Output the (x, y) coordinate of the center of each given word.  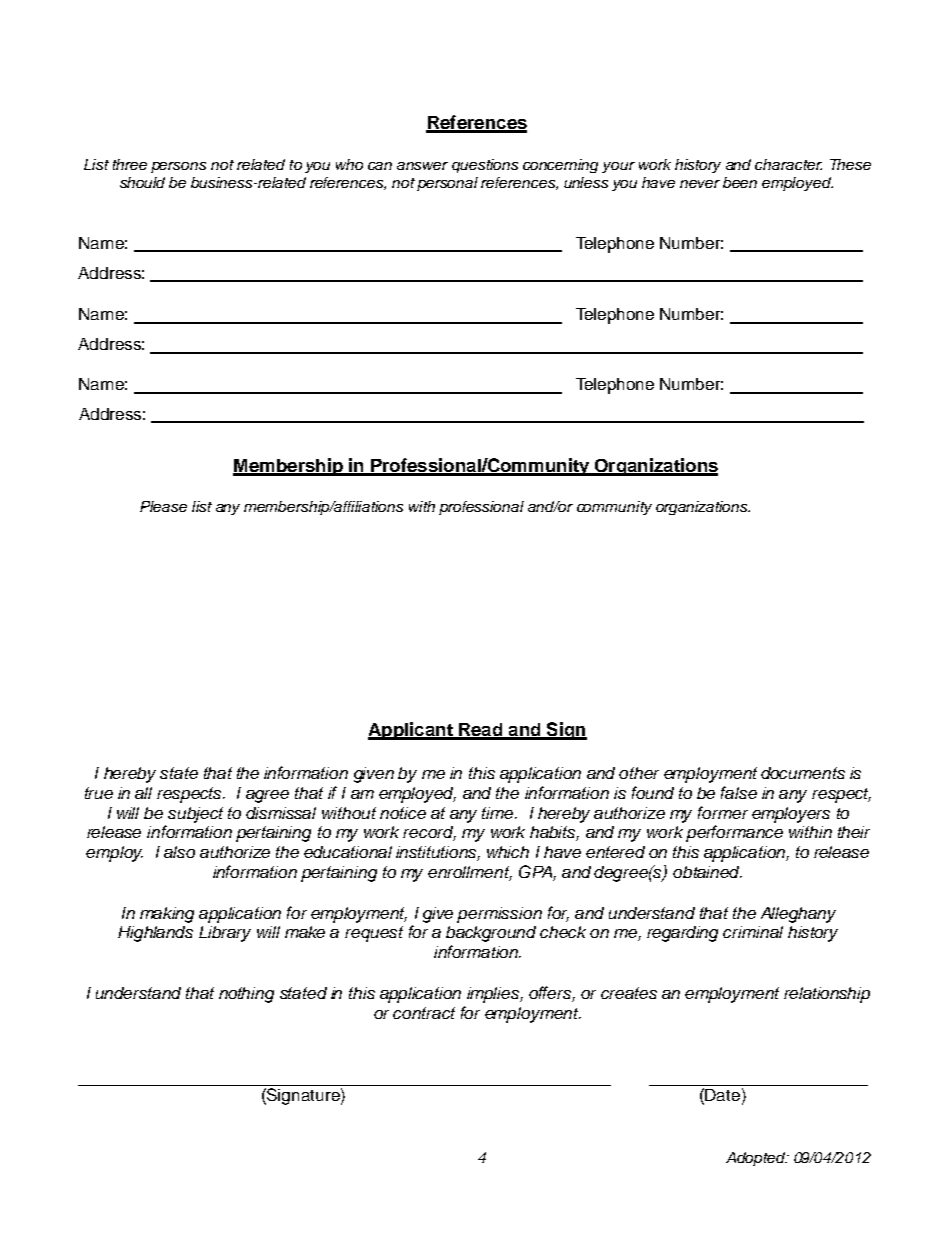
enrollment (470, 873)
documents (803, 773)
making (167, 915)
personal (447, 184)
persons (178, 167)
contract (424, 1013)
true (99, 793)
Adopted (757, 1159)
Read (481, 731)
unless (586, 182)
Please (163, 506)
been (740, 182)
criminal (753, 932)
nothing (246, 995)
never (700, 184)
